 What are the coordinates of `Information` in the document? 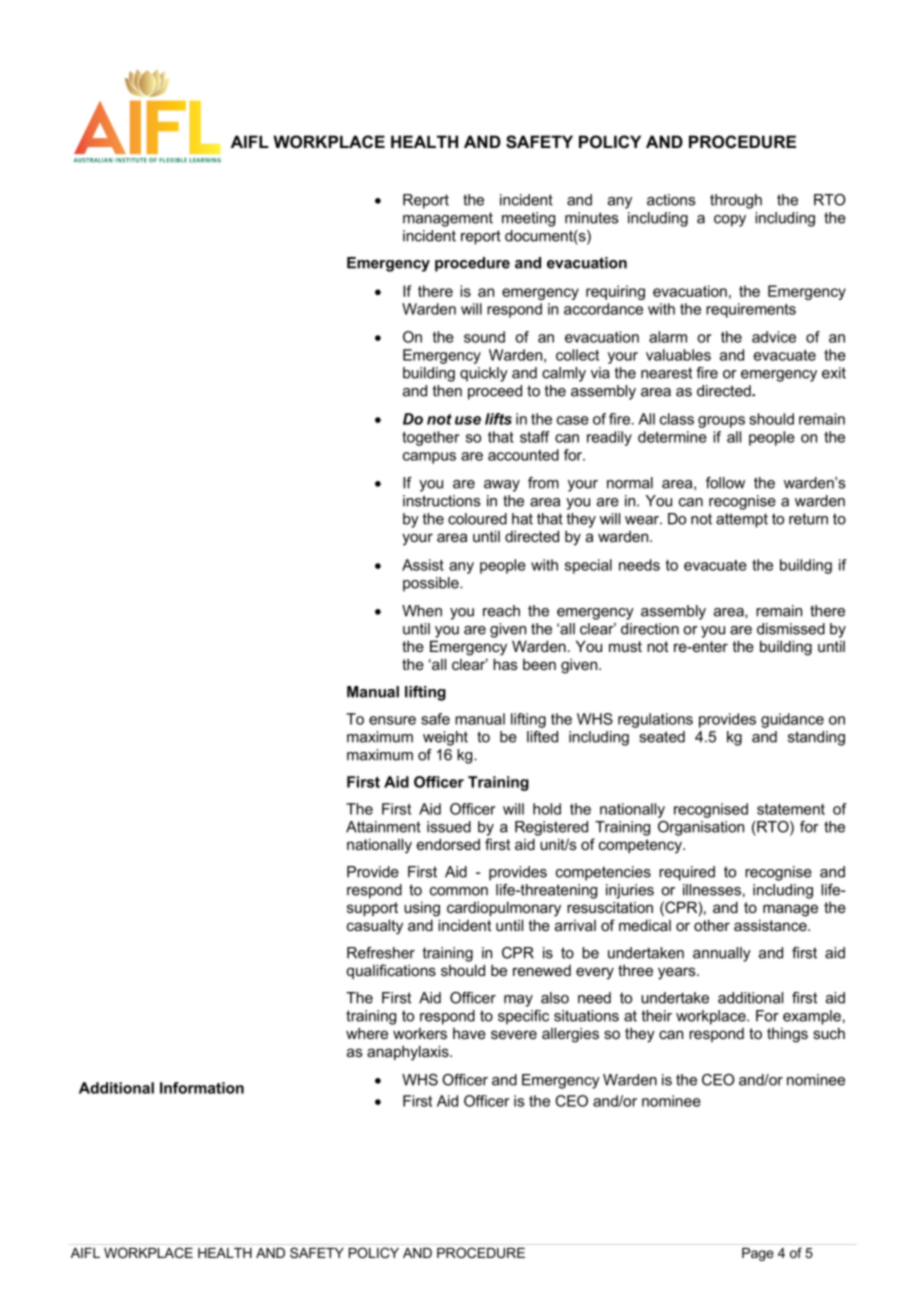 It's located at (202, 1088).
